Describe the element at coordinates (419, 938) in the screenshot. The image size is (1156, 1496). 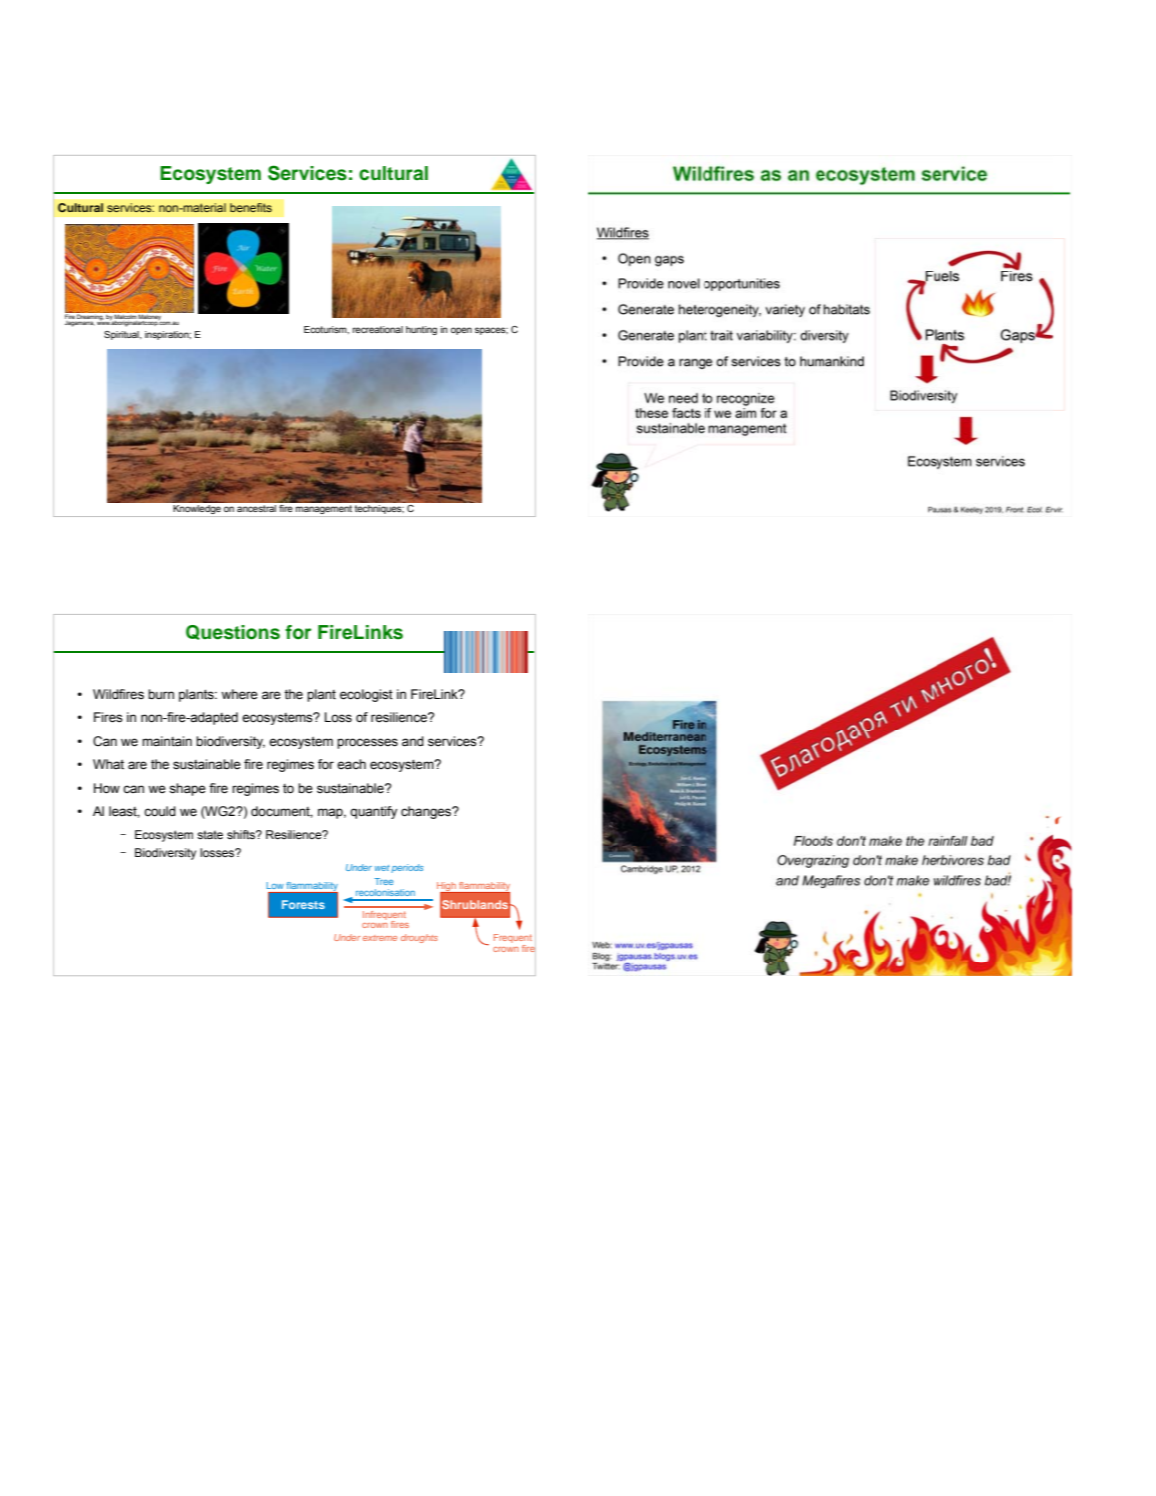
I see `droughts` at that location.
